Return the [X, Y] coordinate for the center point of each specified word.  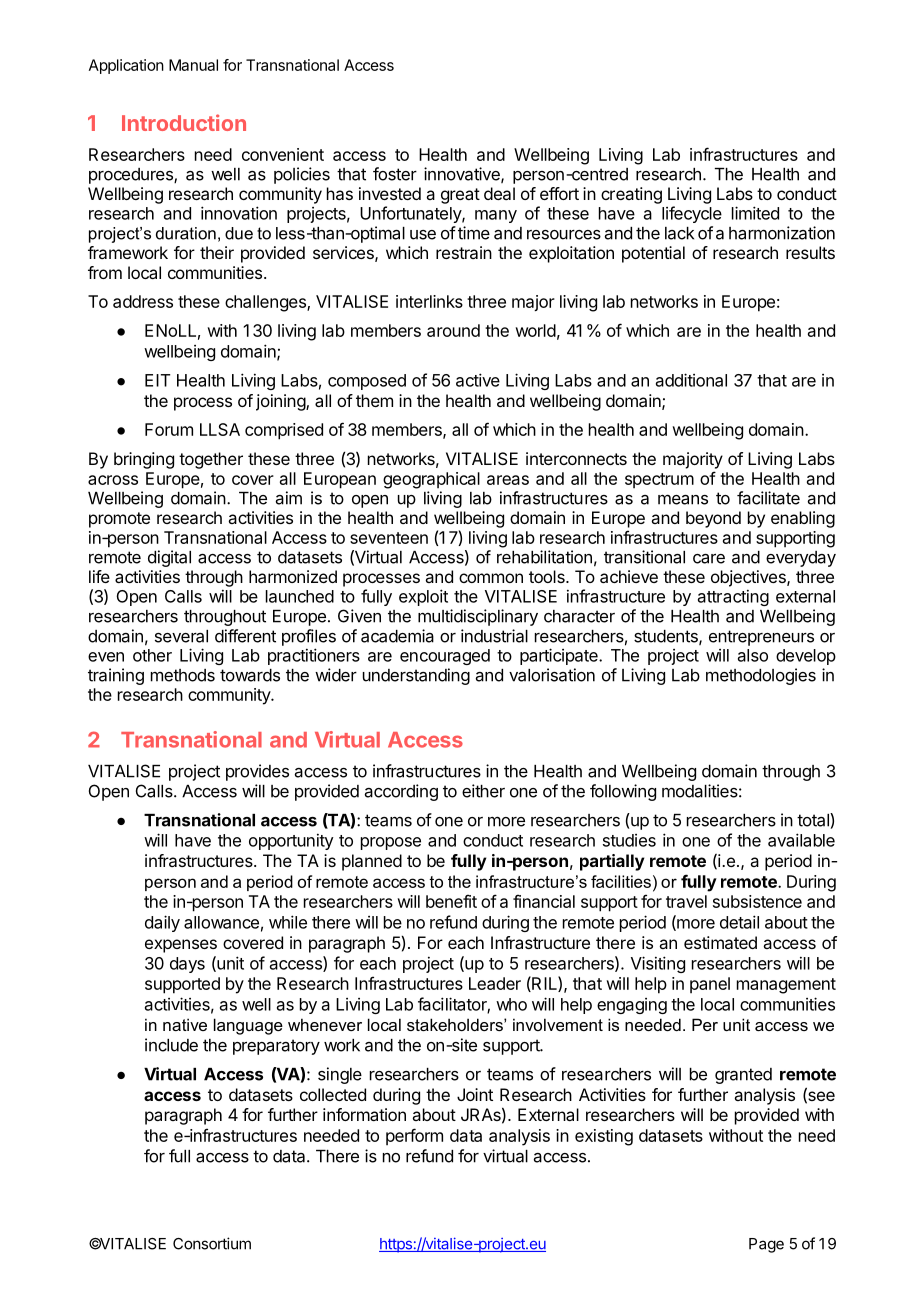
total [814, 820]
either [483, 791]
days [187, 965]
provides [257, 772]
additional [691, 380]
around [453, 330]
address [143, 301]
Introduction [184, 122]
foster [395, 174]
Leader [495, 983]
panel [710, 985]
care [709, 558]
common [491, 578]
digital [169, 558]
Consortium [212, 1243]
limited [755, 213]
